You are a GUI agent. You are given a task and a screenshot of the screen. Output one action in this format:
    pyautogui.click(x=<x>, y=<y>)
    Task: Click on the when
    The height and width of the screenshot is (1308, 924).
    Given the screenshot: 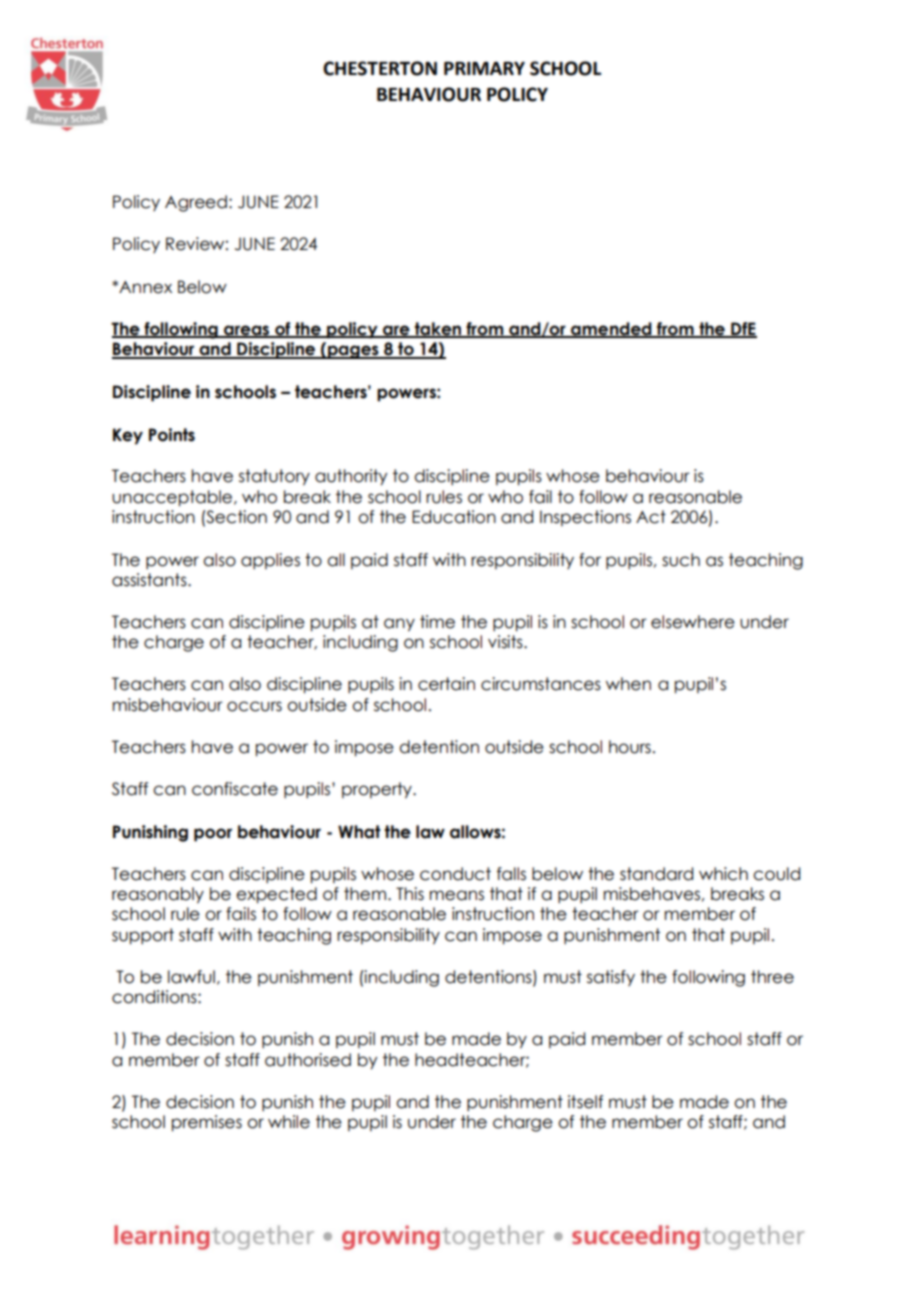 What is the action you would take?
    pyautogui.click(x=628, y=684)
